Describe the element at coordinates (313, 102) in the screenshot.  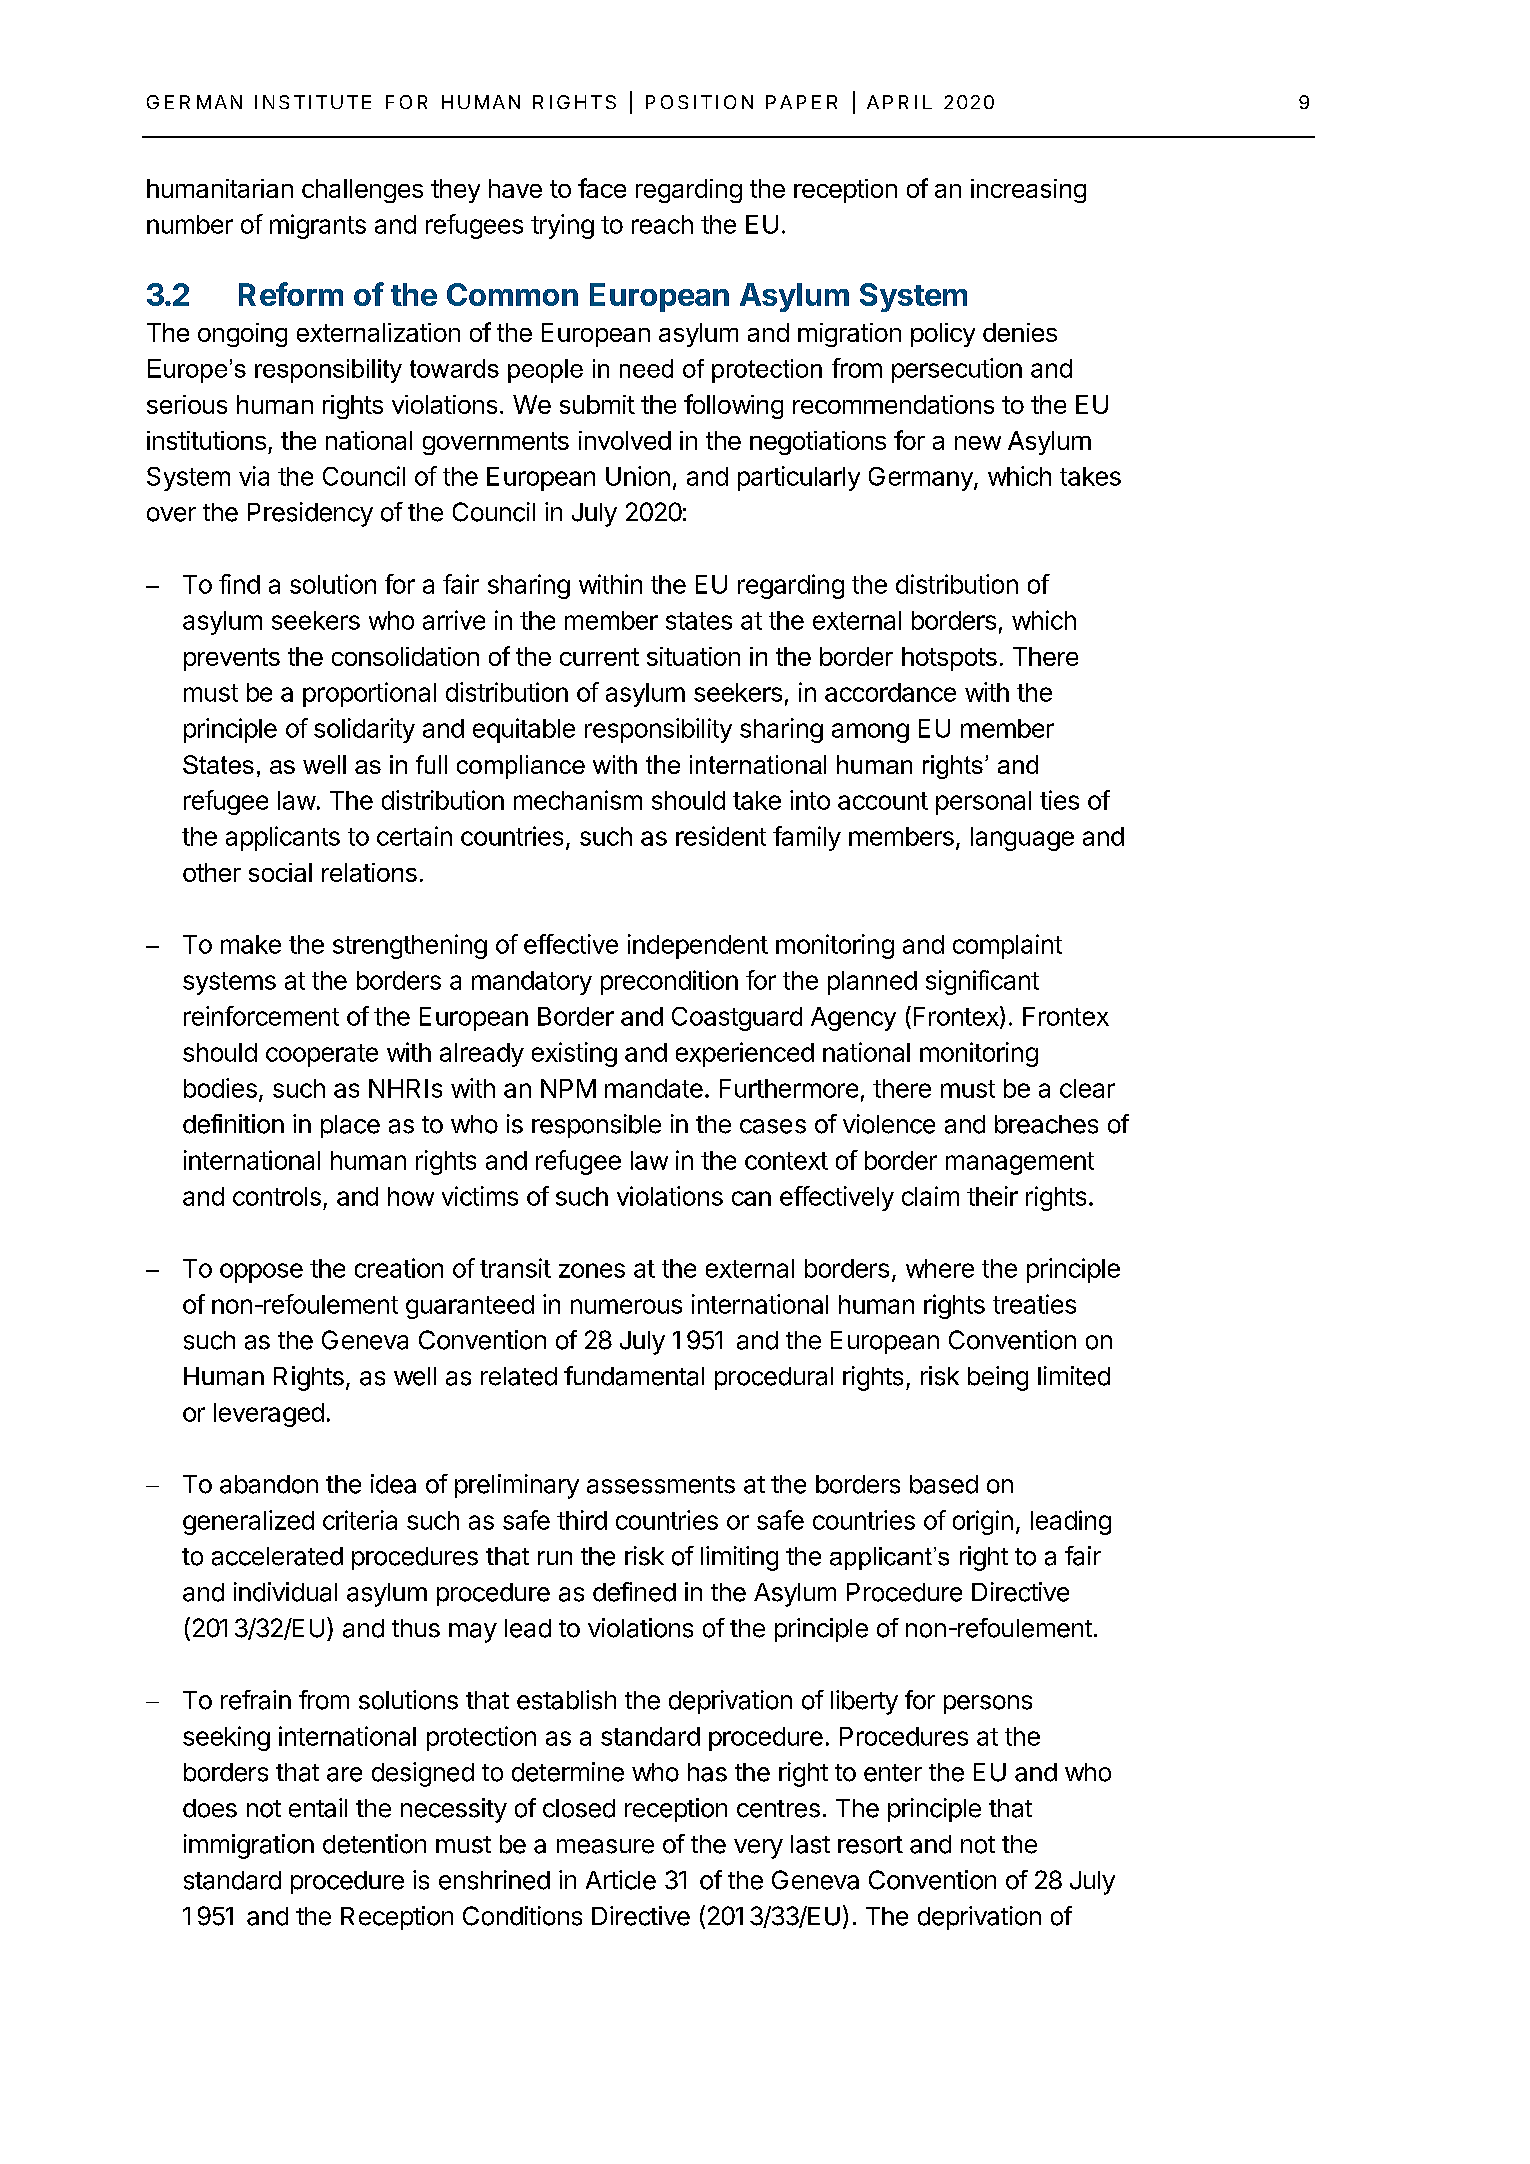
I see `INSTITUTE` at that location.
